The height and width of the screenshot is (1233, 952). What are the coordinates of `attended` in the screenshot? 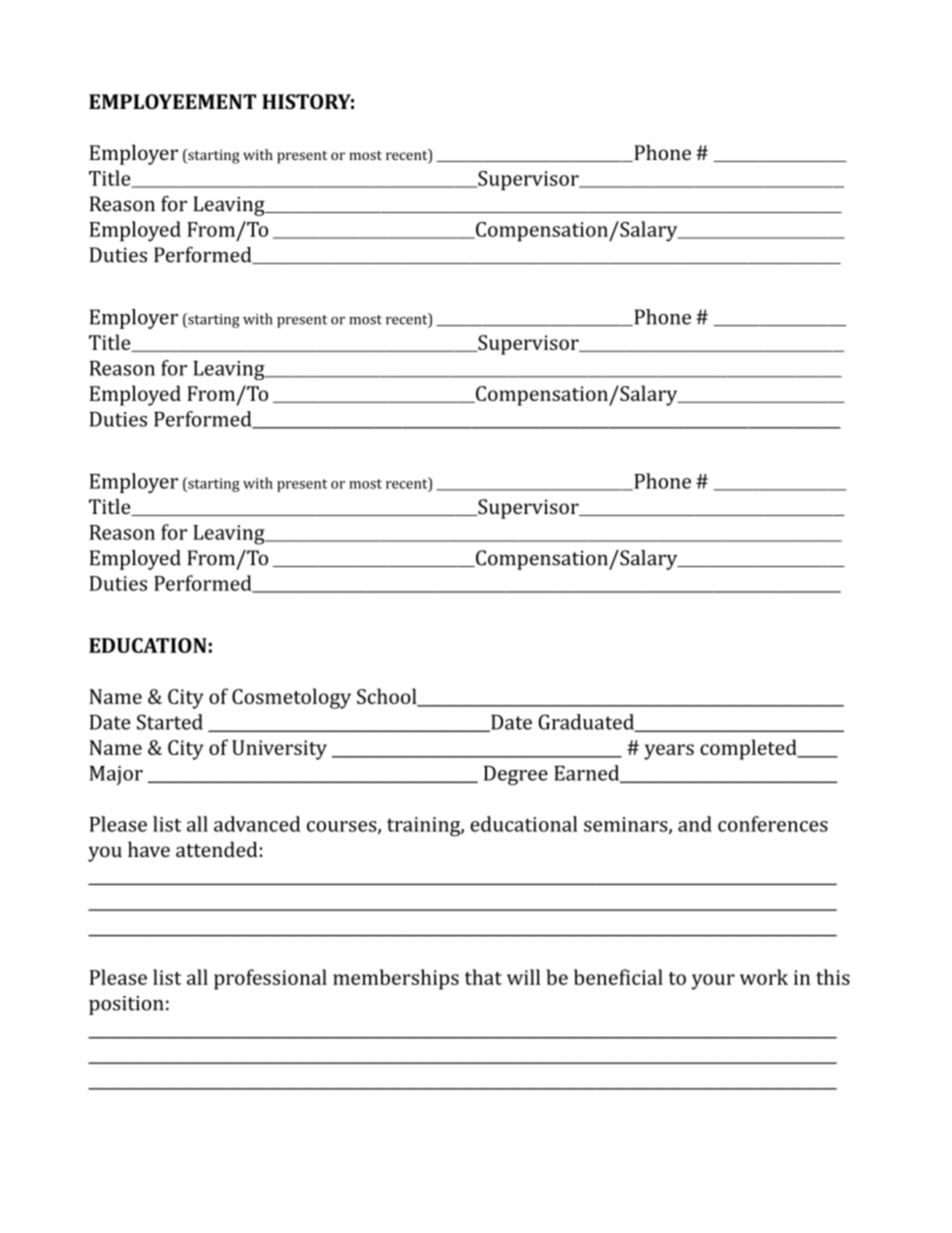 It's located at (217, 849).
